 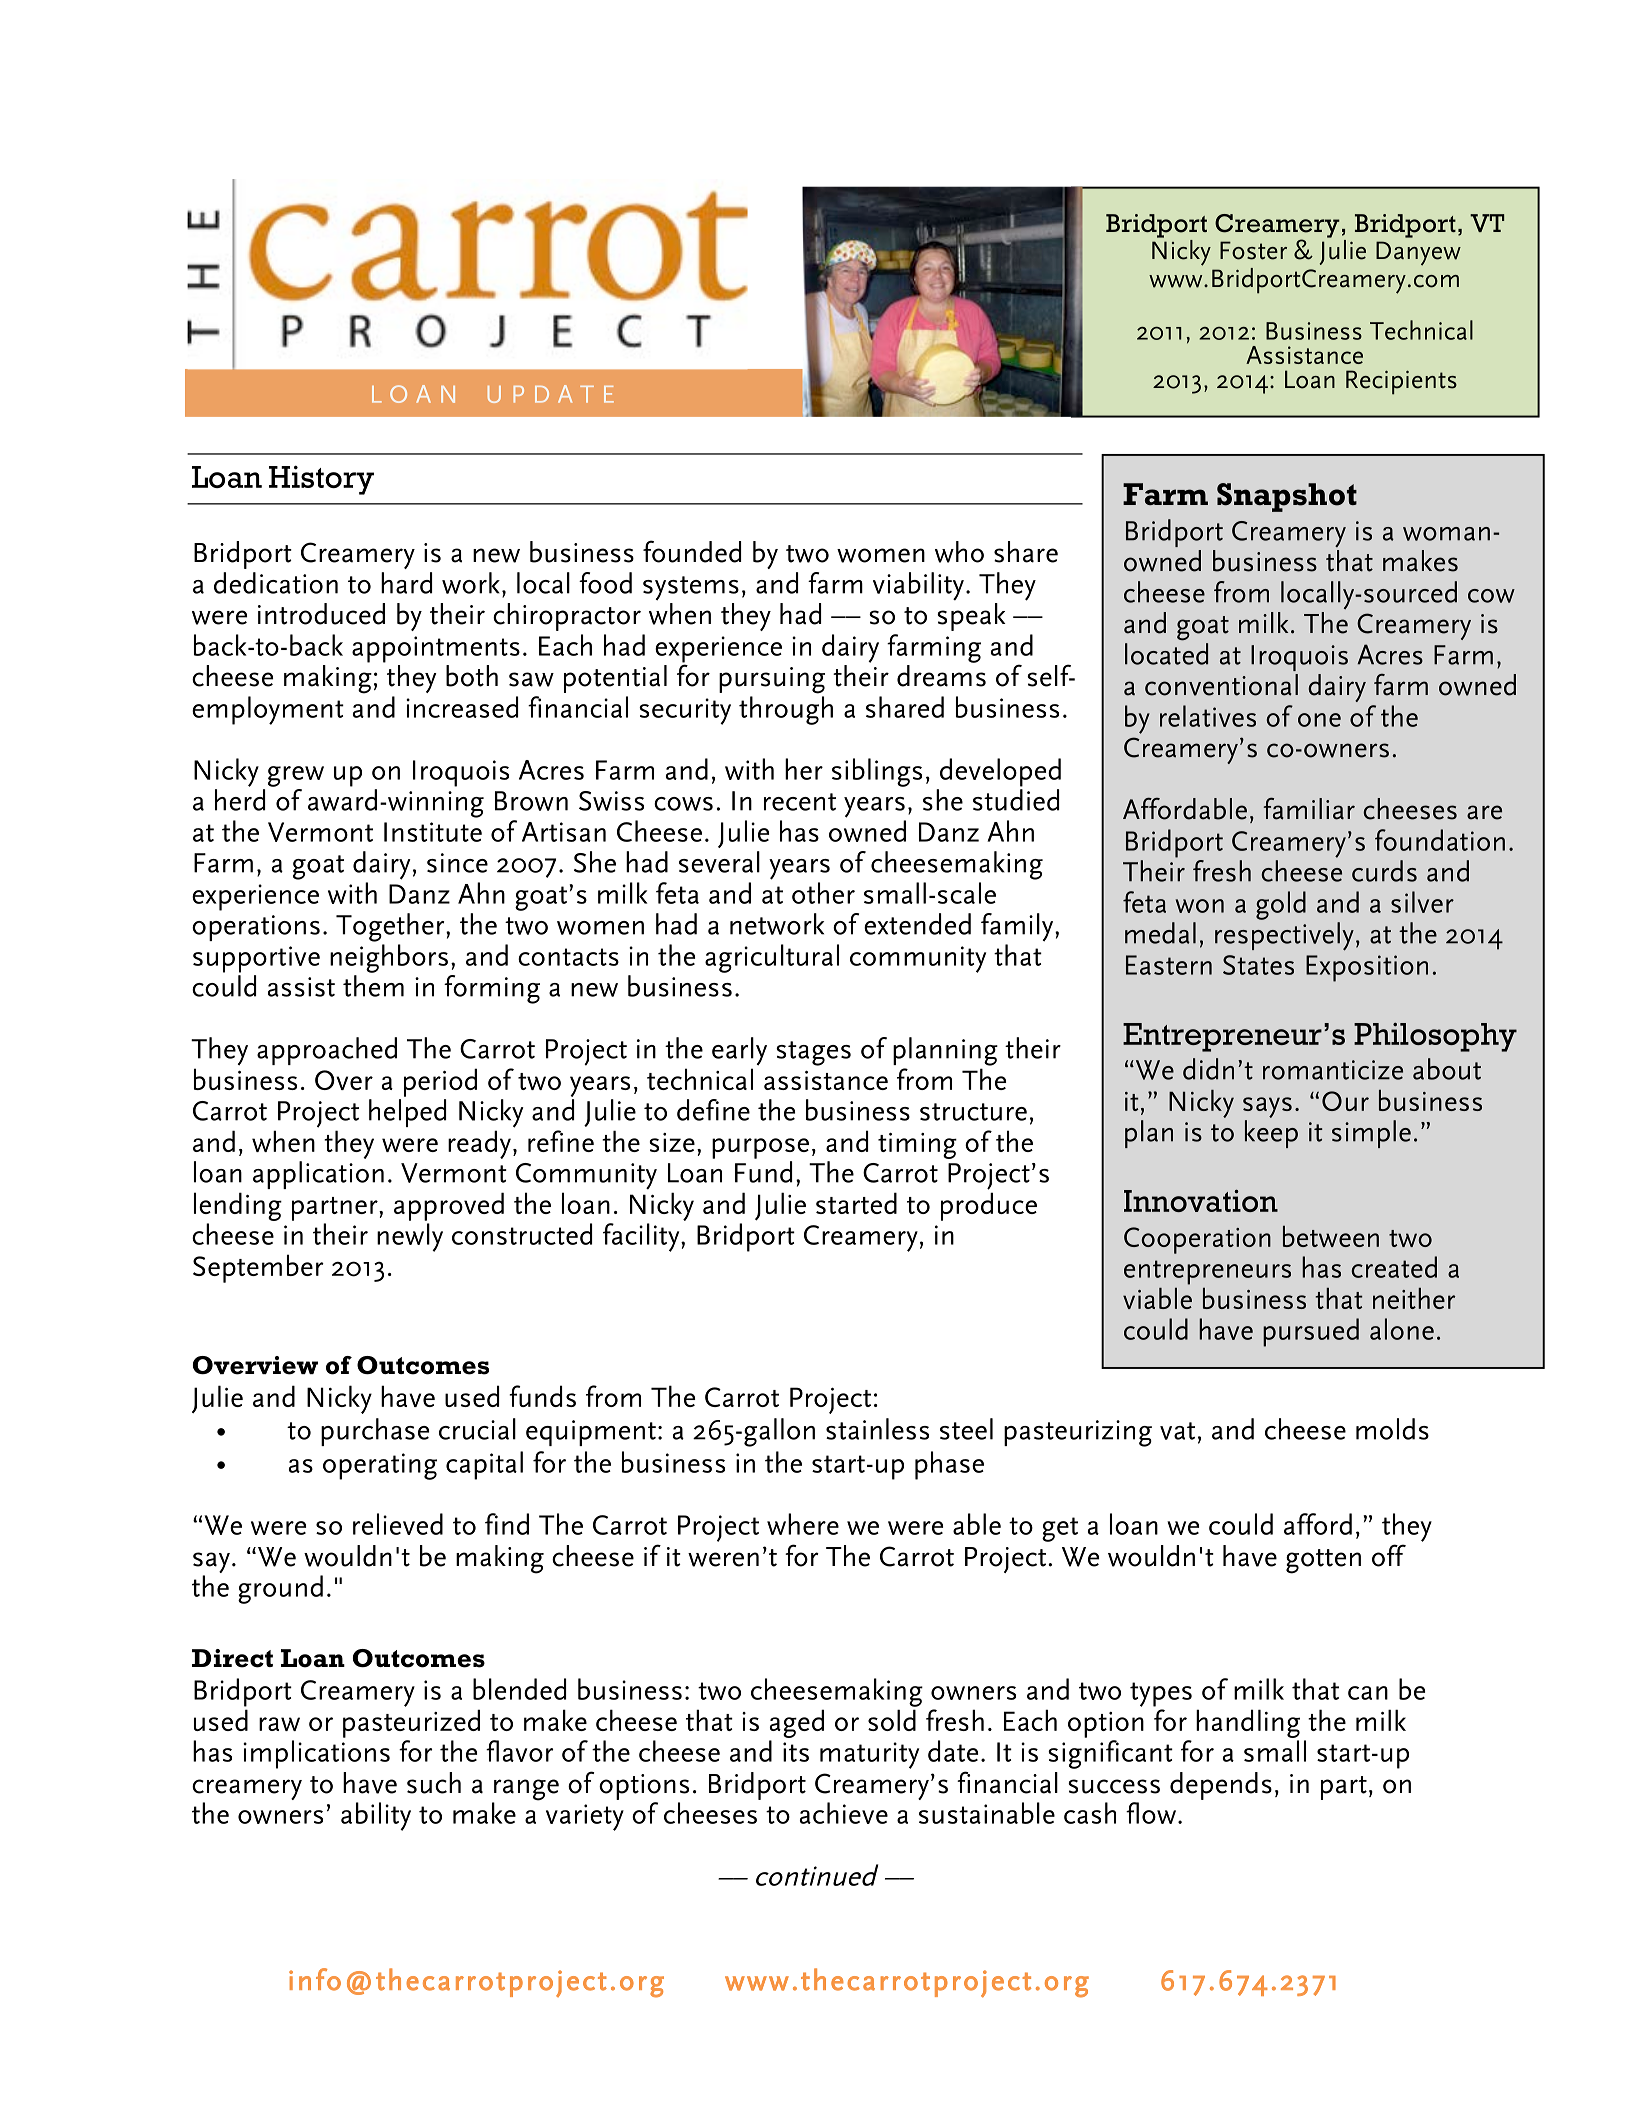 I want to click on familiar, so click(x=1309, y=808).
